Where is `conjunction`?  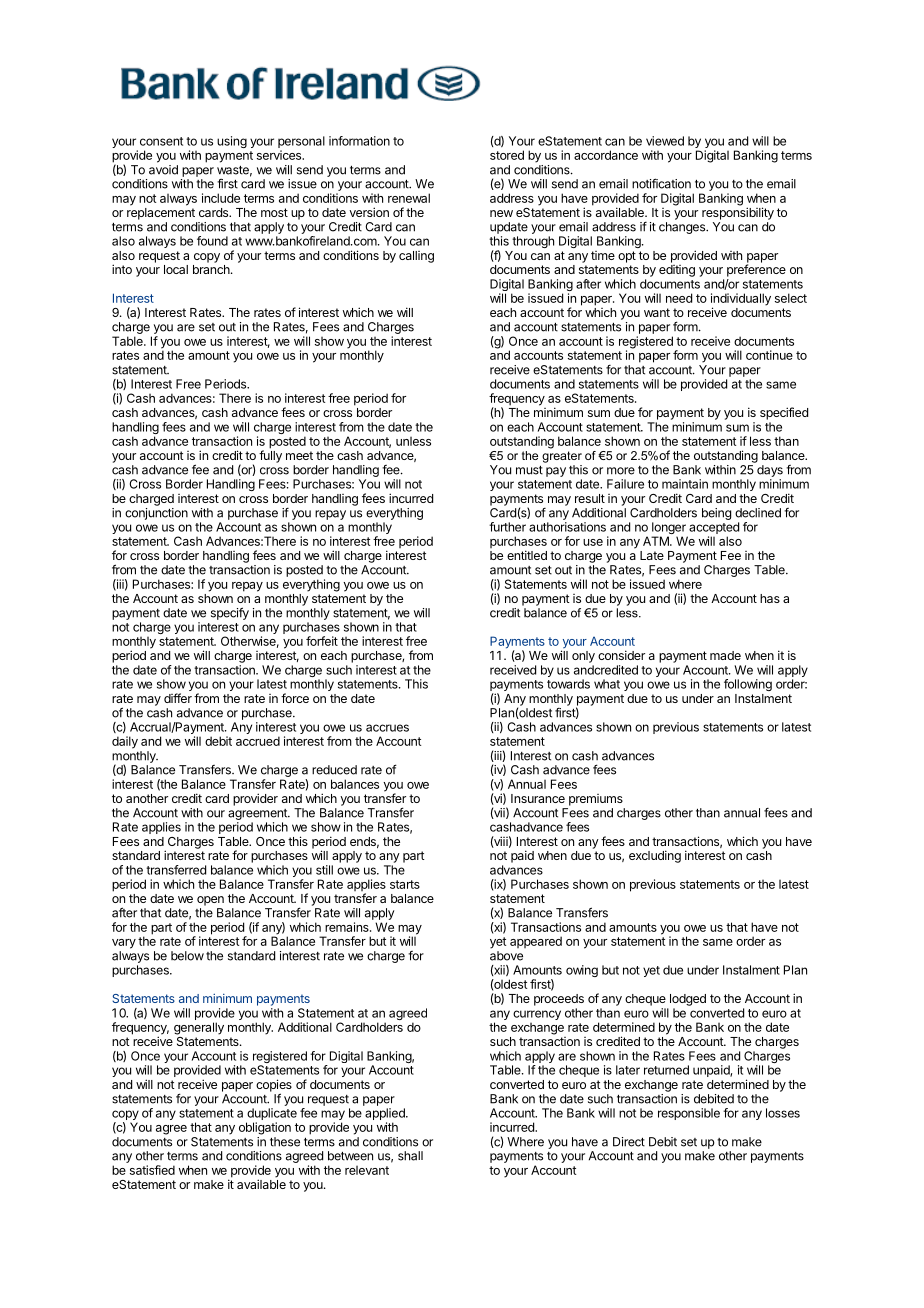 conjunction is located at coordinates (156, 514).
